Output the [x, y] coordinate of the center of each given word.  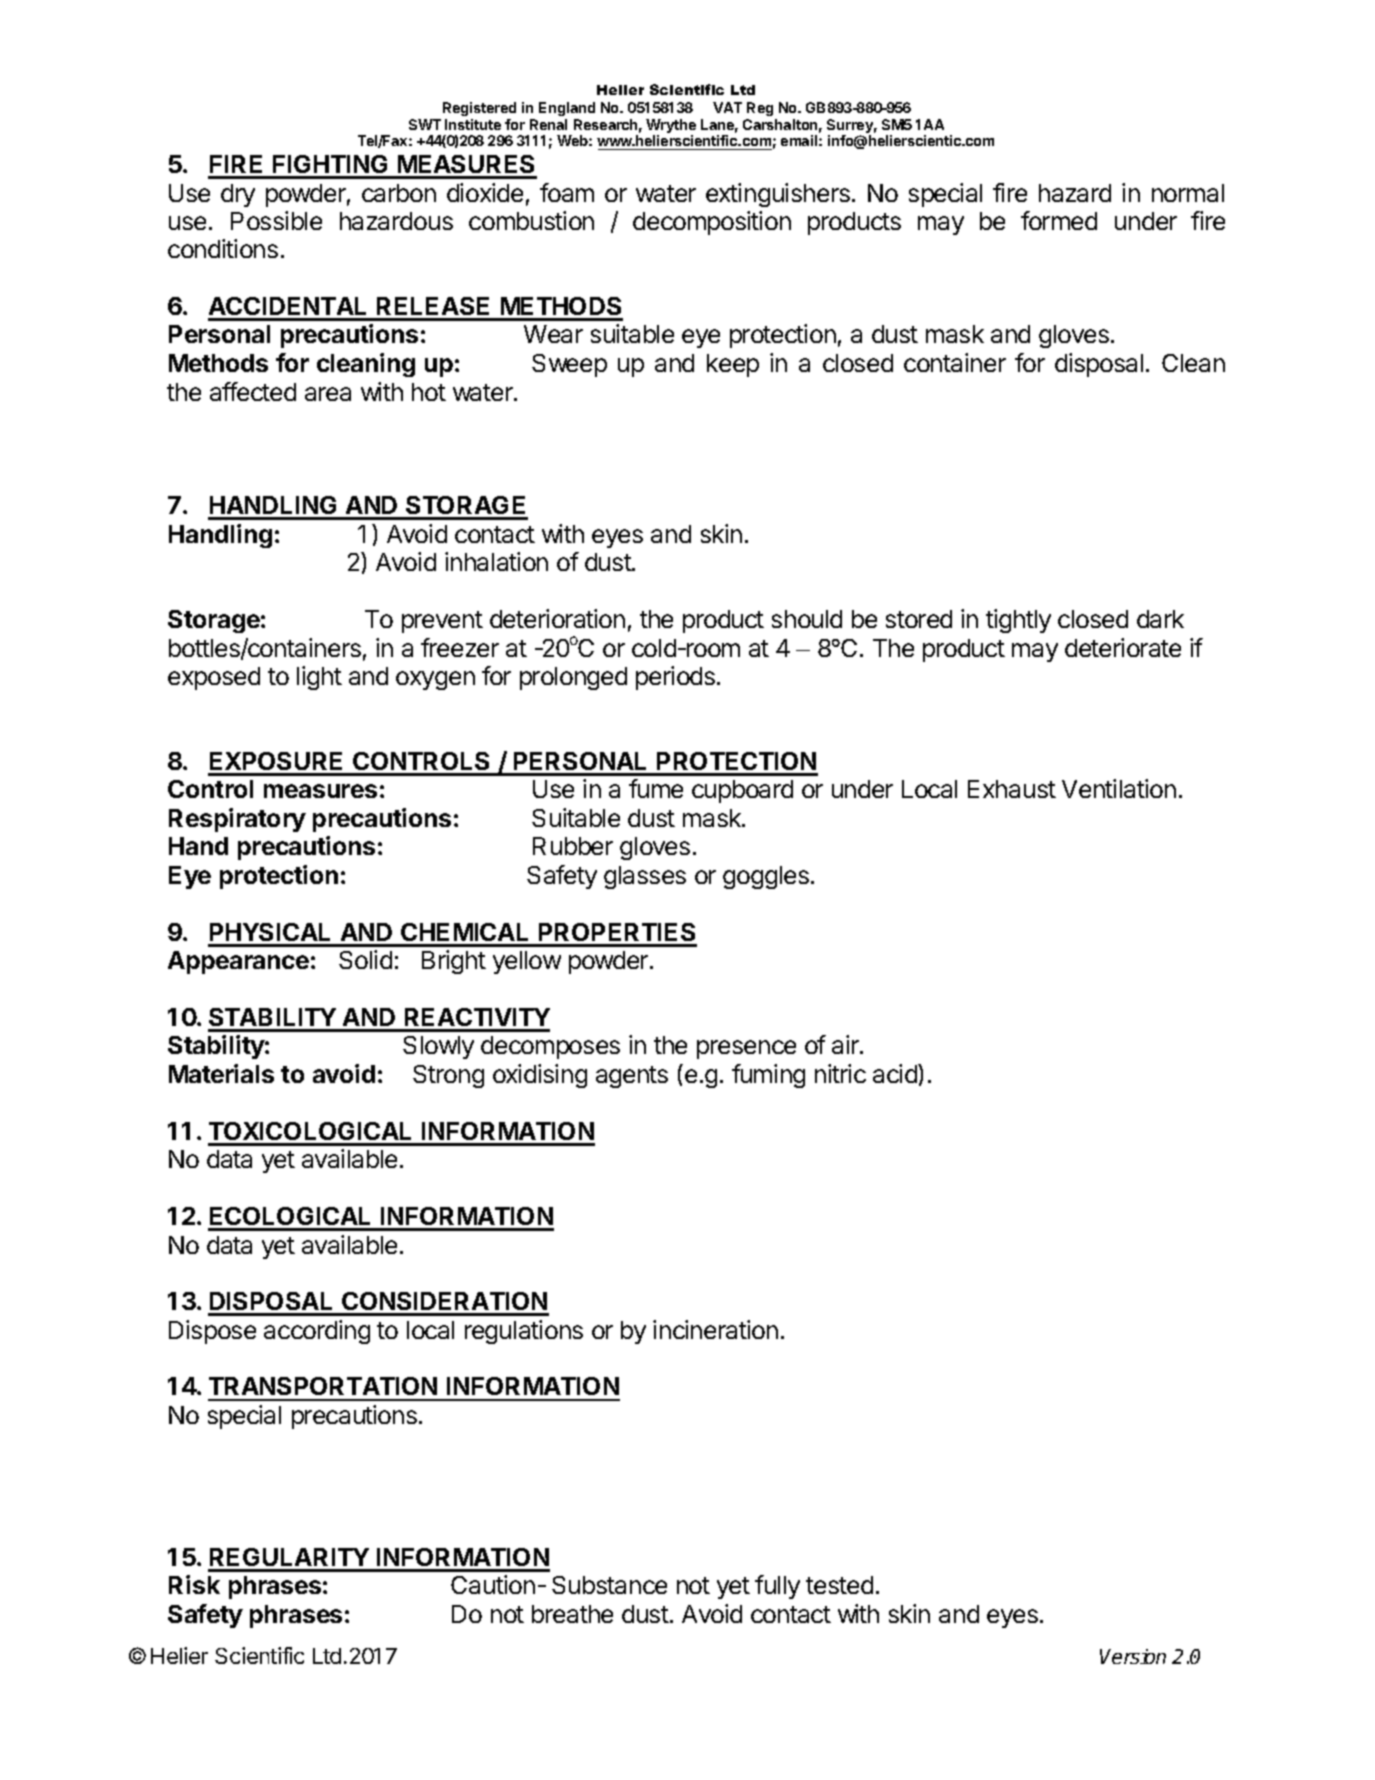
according [317, 1332]
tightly [1018, 621]
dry [238, 195]
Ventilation [1119, 788]
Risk [194, 1584]
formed [1059, 220]
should [807, 619]
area [328, 394]
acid [896, 1073]
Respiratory [237, 820]
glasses [645, 877]
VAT [727, 107]
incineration [715, 1329]
